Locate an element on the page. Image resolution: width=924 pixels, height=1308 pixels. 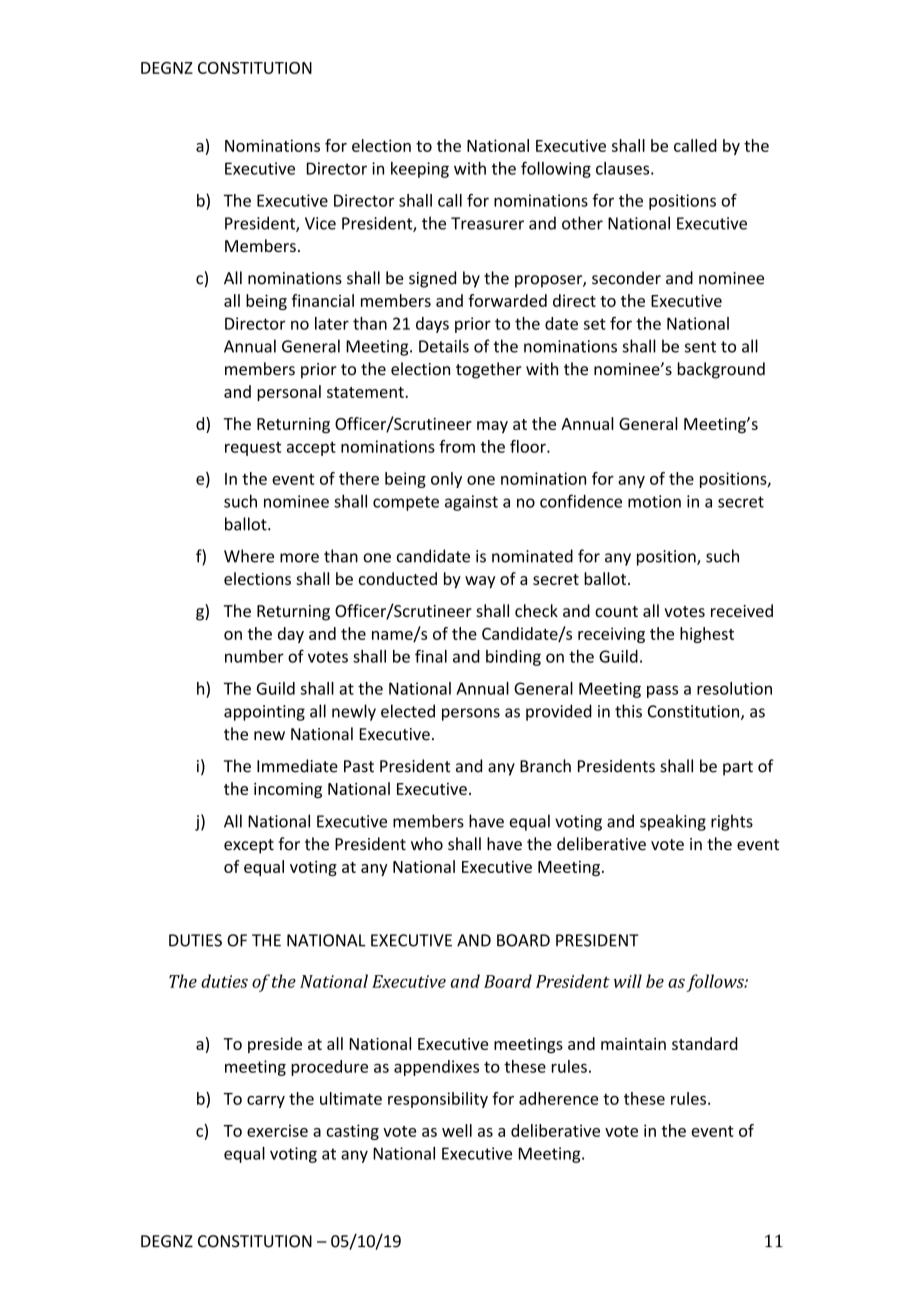
number is located at coordinates (254, 656).
